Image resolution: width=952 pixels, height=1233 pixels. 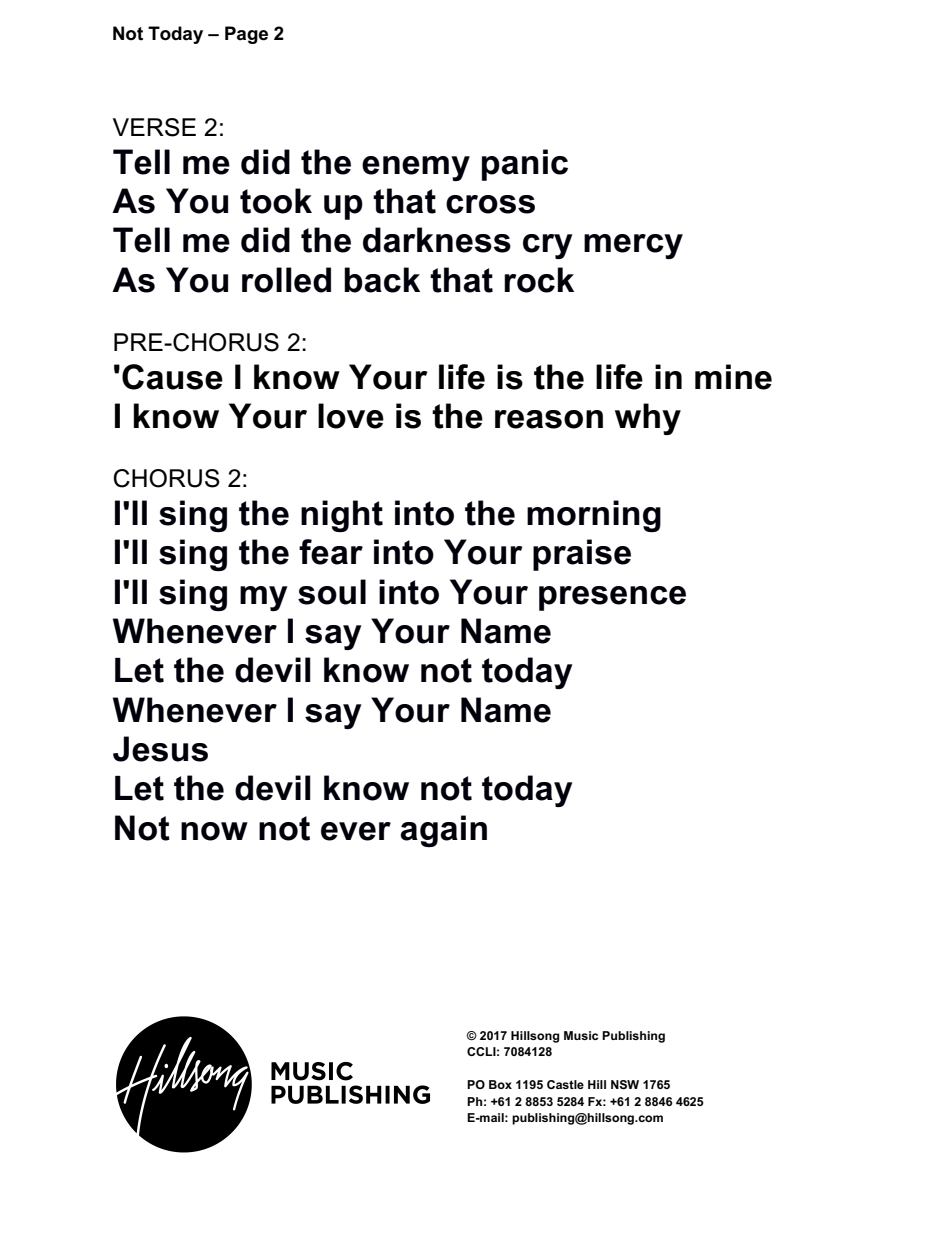 What do you see at coordinates (443, 831) in the image?
I see `again` at bounding box center [443, 831].
